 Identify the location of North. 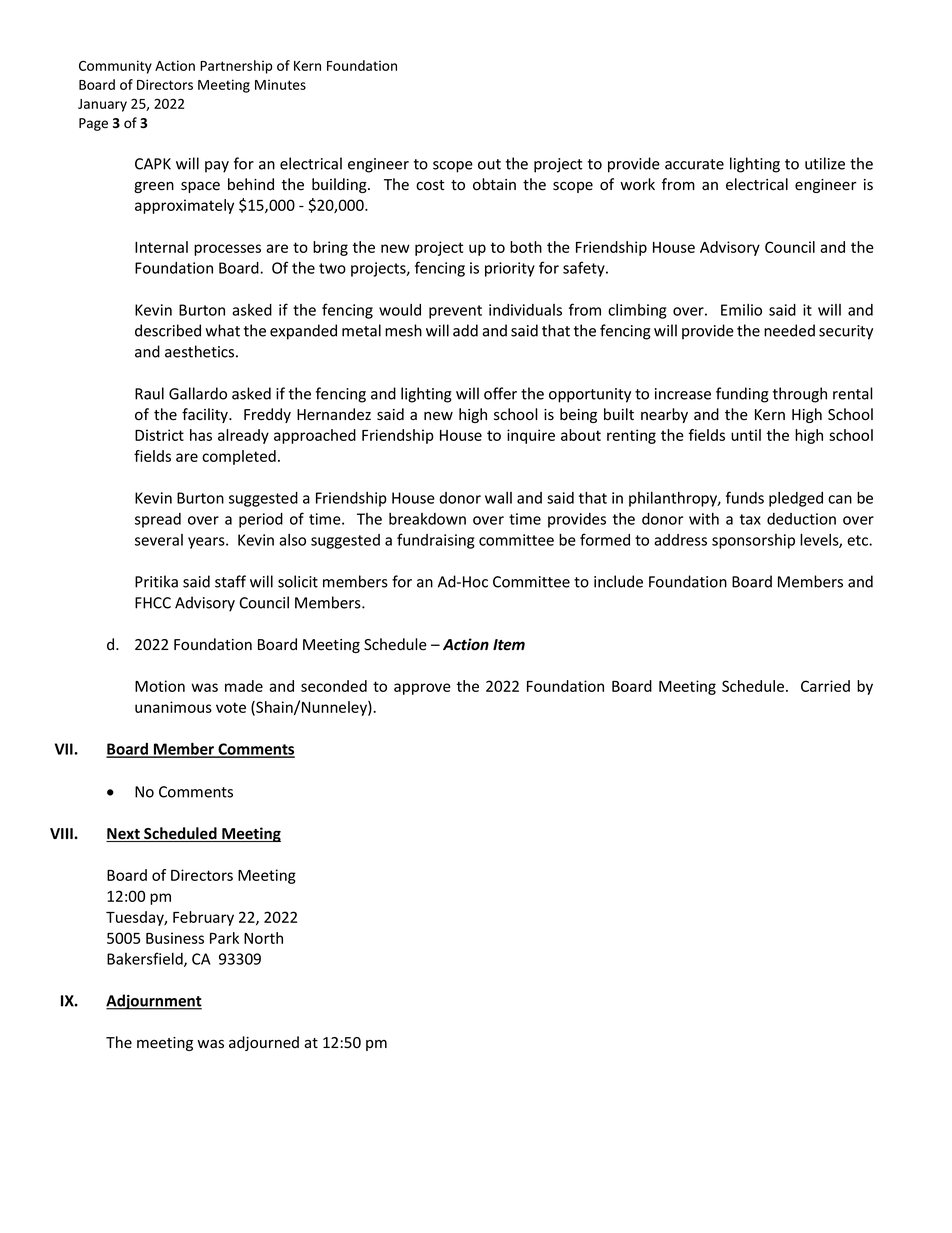
(263, 938).
